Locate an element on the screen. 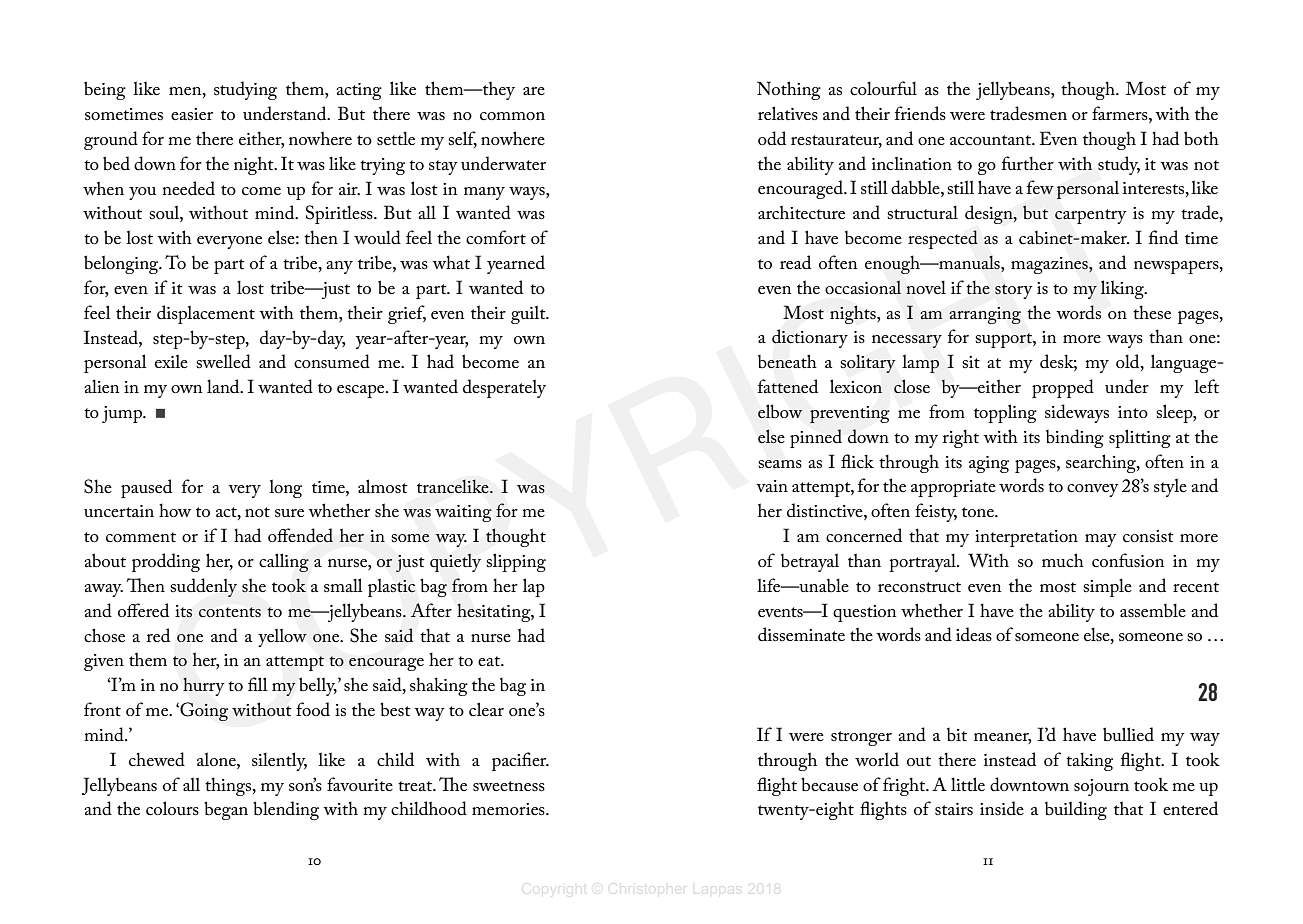 The width and height of the screenshot is (1303, 924). began is located at coordinates (226, 810).
